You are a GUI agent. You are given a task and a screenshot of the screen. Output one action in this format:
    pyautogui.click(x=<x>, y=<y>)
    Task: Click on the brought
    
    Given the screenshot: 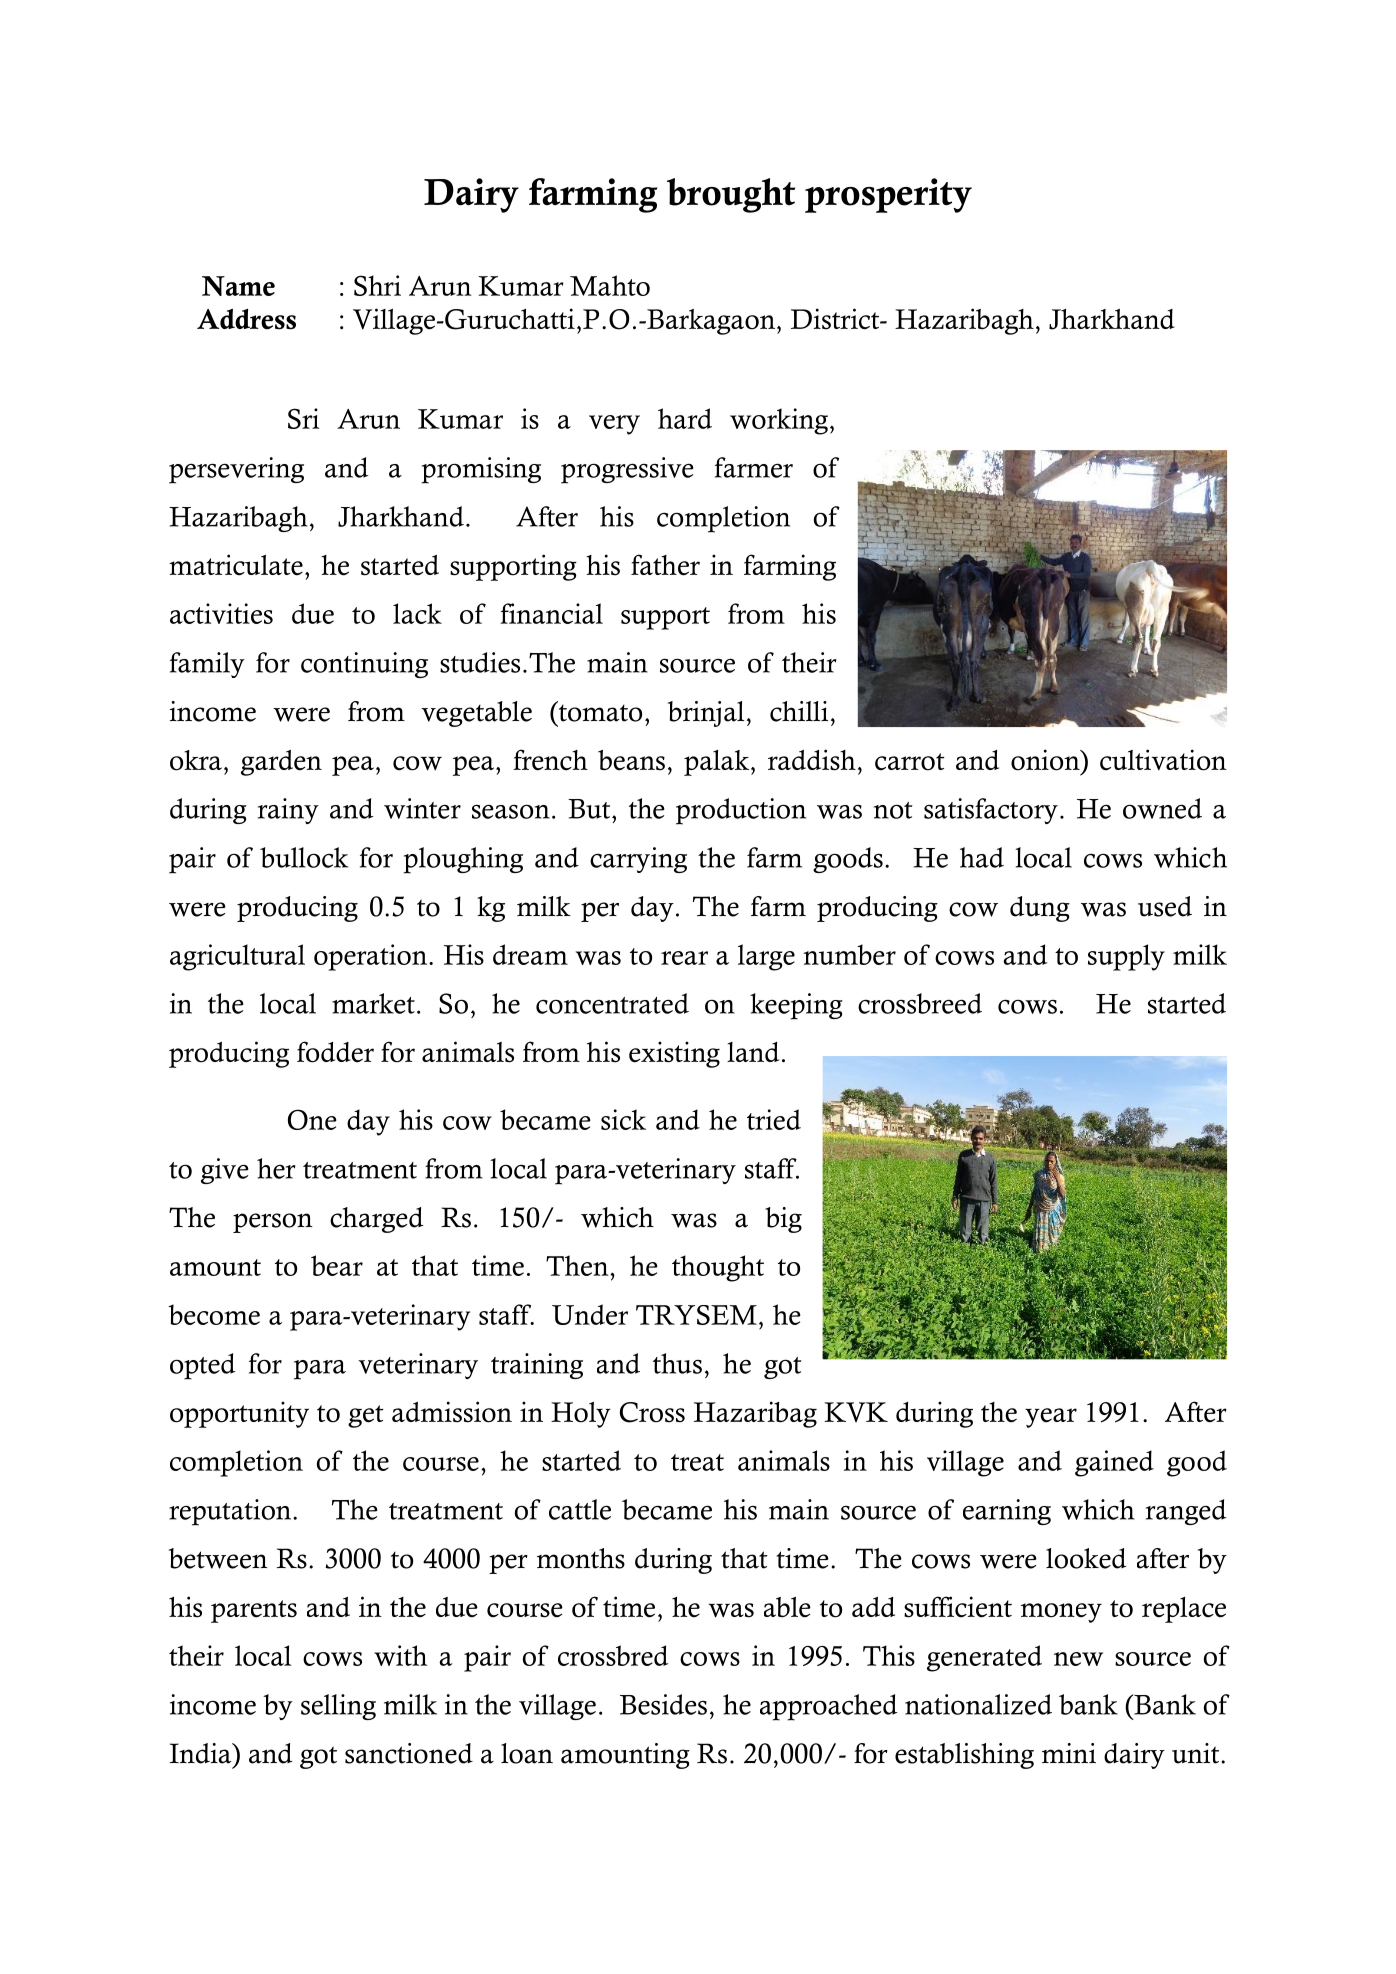 What is the action you would take?
    pyautogui.click(x=731, y=195)
